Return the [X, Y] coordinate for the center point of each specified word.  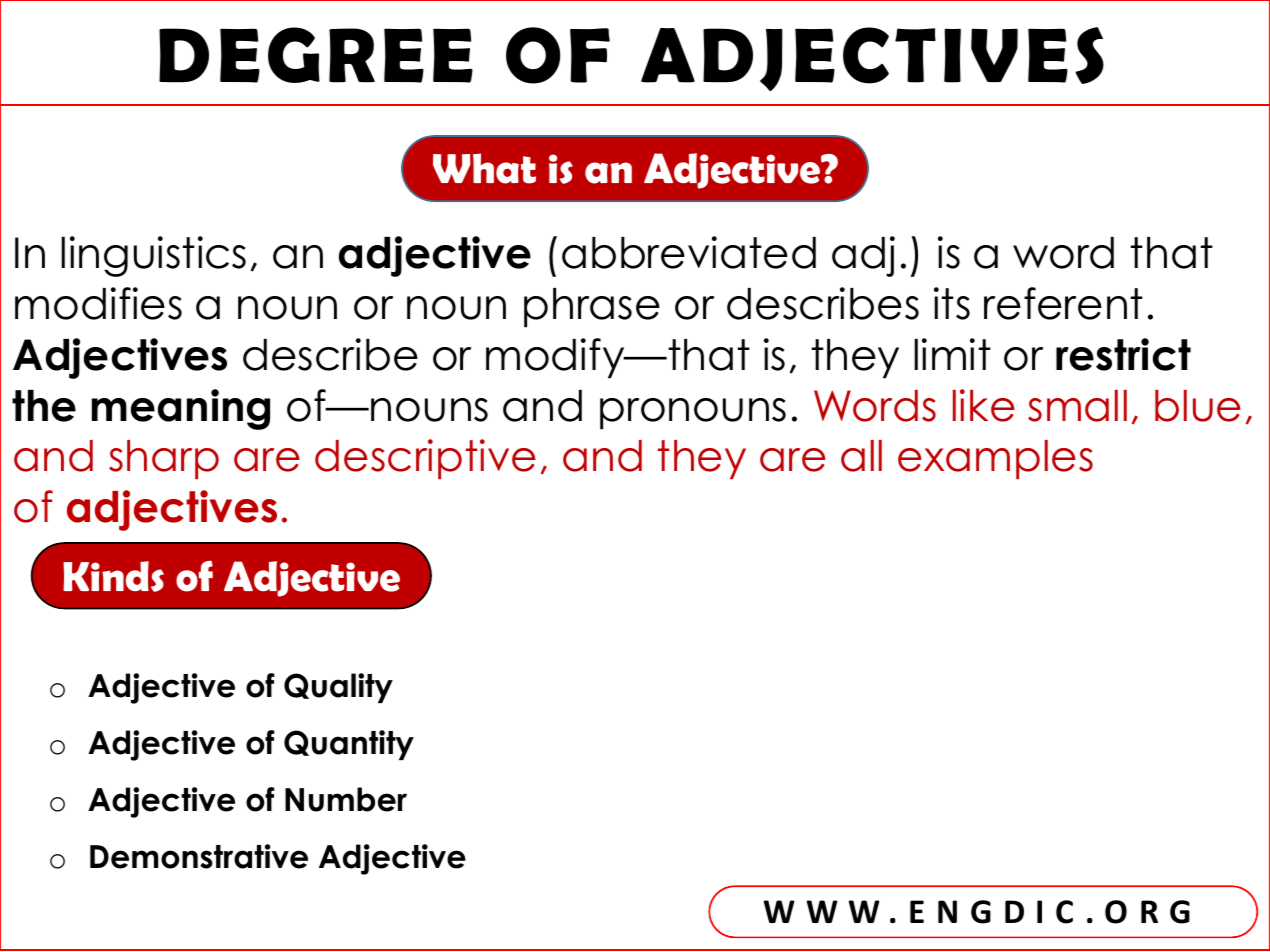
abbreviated [689, 252]
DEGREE [316, 55]
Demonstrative [199, 856]
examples [995, 459]
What [484, 168]
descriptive [425, 459]
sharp [164, 459]
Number [346, 799]
